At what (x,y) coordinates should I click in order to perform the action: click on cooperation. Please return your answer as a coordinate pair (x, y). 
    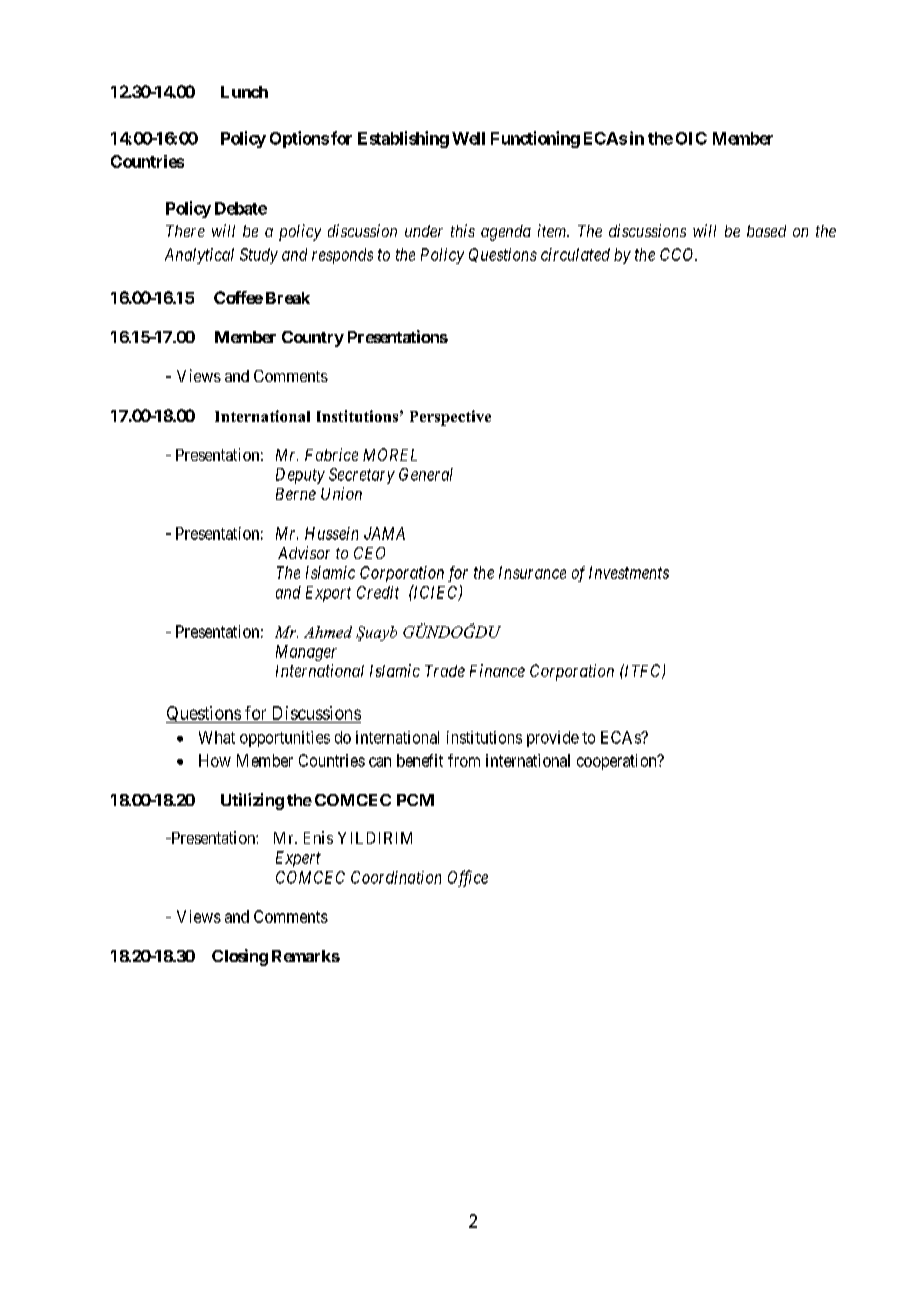
    Looking at the image, I should click on (618, 762).
